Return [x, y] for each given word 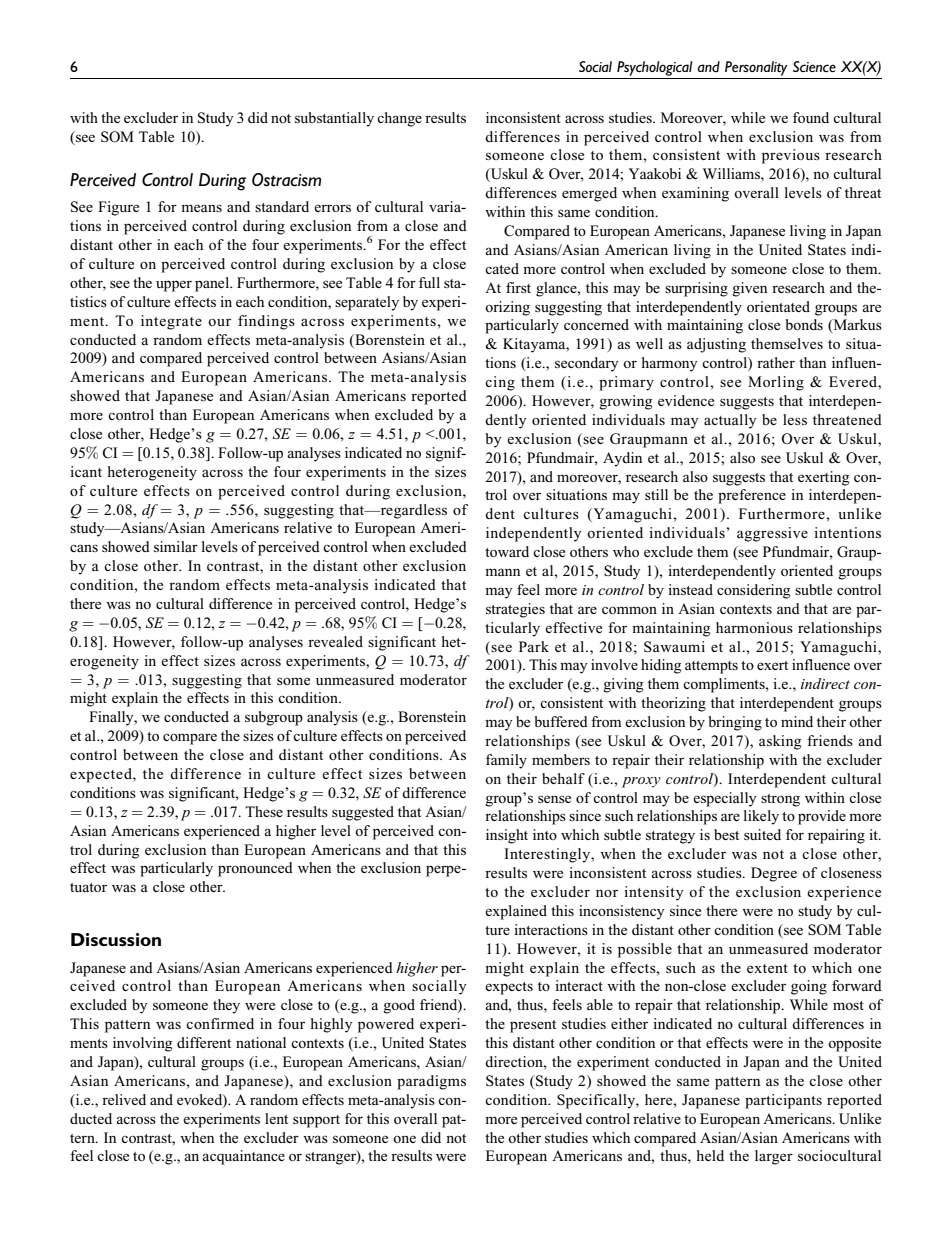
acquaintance [243, 1157]
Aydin [622, 459]
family [506, 761]
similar [176, 546]
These [264, 811]
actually [730, 421]
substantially [334, 119]
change [399, 119]
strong [780, 800]
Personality [756, 68]
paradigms [431, 1082]
